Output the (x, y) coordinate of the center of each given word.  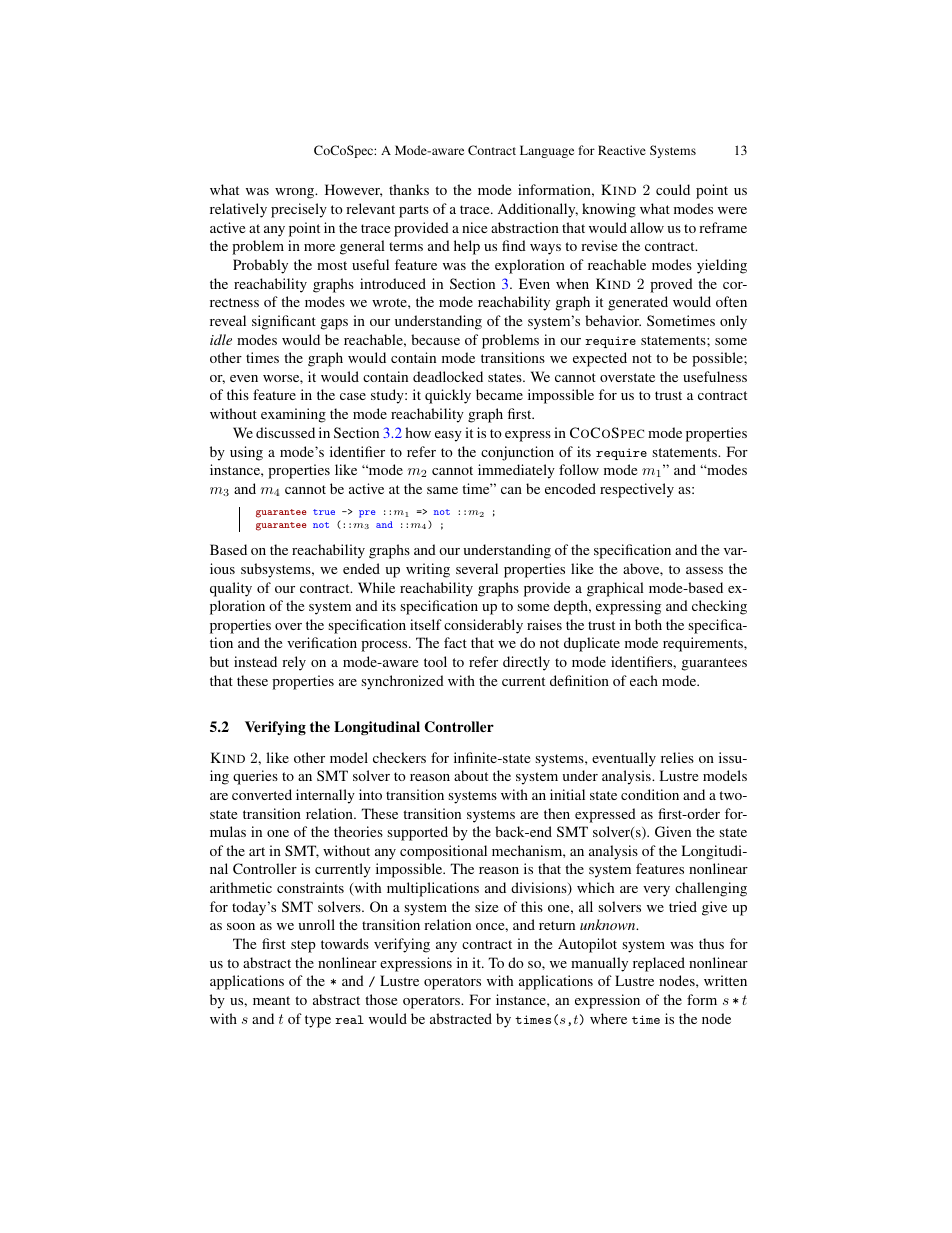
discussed (285, 432)
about (471, 775)
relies (677, 757)
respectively (637, 490)
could (673, 189)
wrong (296, 193)
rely (294, 663)
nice (474, 227)
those (381, 999)
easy (448, 436)
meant (271, 1000)
